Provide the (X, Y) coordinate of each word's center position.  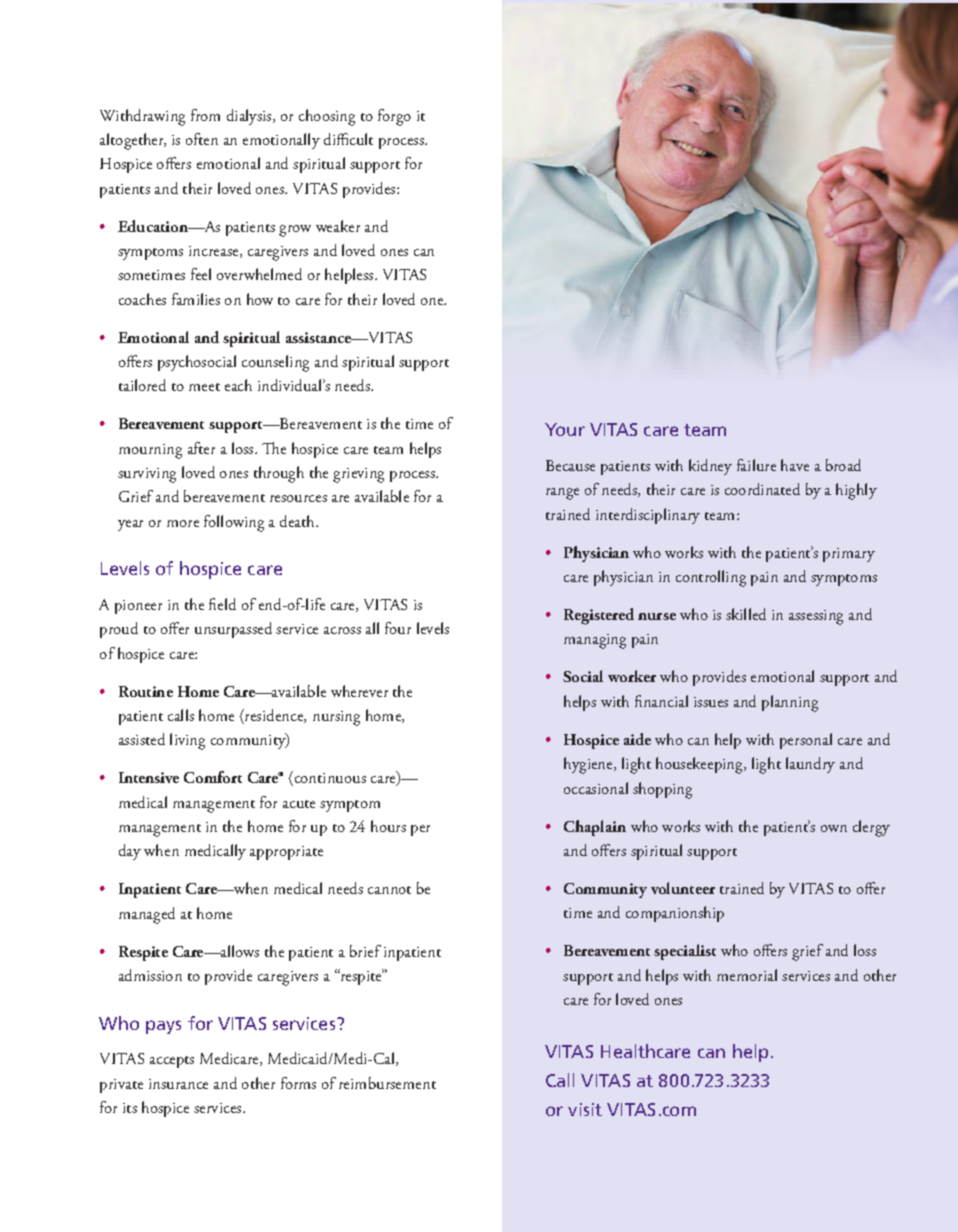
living (187, 741)
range (562, 494)
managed (147, 915)
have (795, 465)
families (196, 299)
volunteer (683, 888)
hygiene (590, 765)
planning (790, 703)
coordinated (762, 489)
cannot (389, 890)
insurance (178, 1084)
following (234, 523)
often (202, 139)
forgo (394, 117)
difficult (348, 139)
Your (565, 429)
